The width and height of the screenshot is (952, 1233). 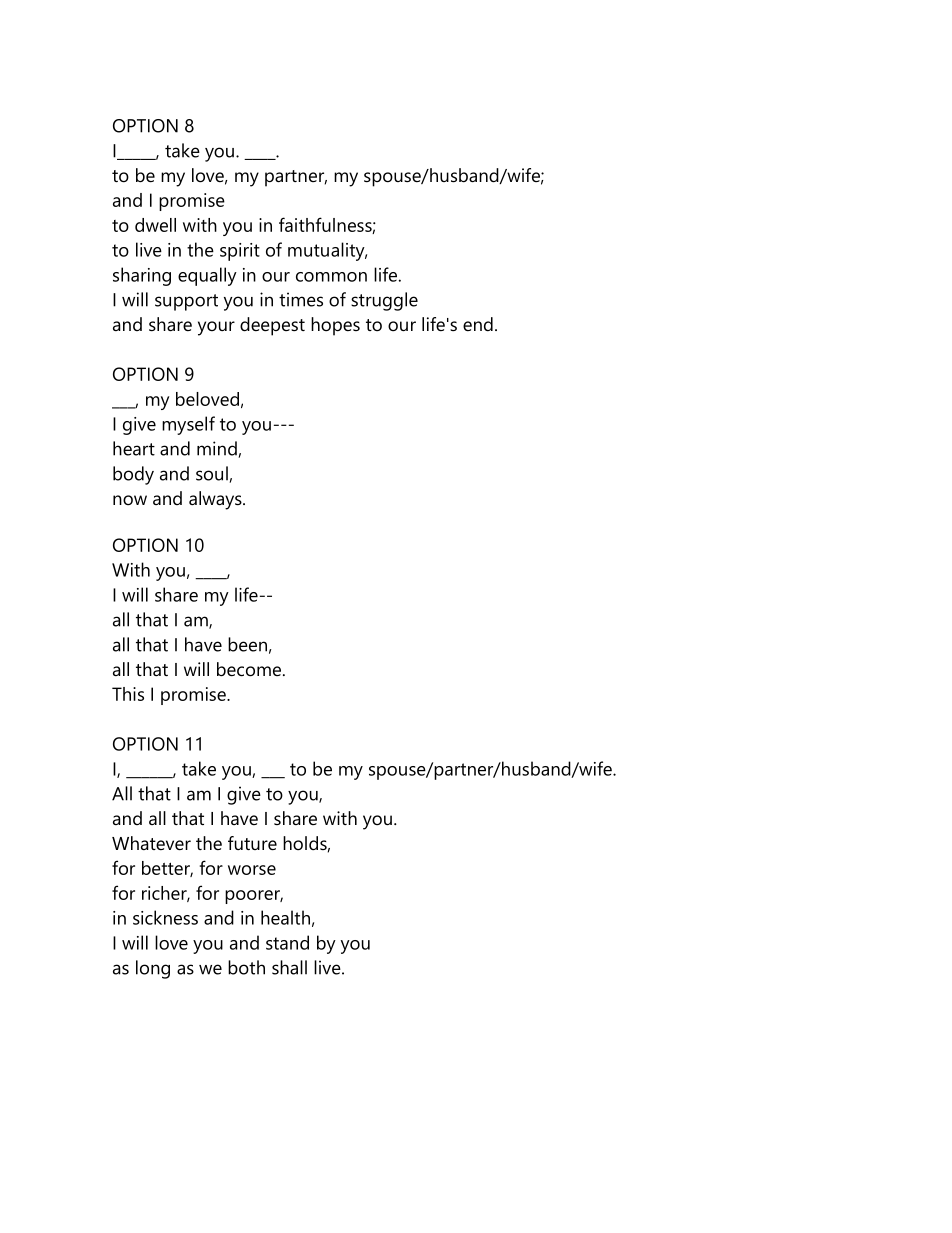 What do you see at coordinates (216, 500) in the screenshot?
I see `always` at bounding box center [216, 500].
